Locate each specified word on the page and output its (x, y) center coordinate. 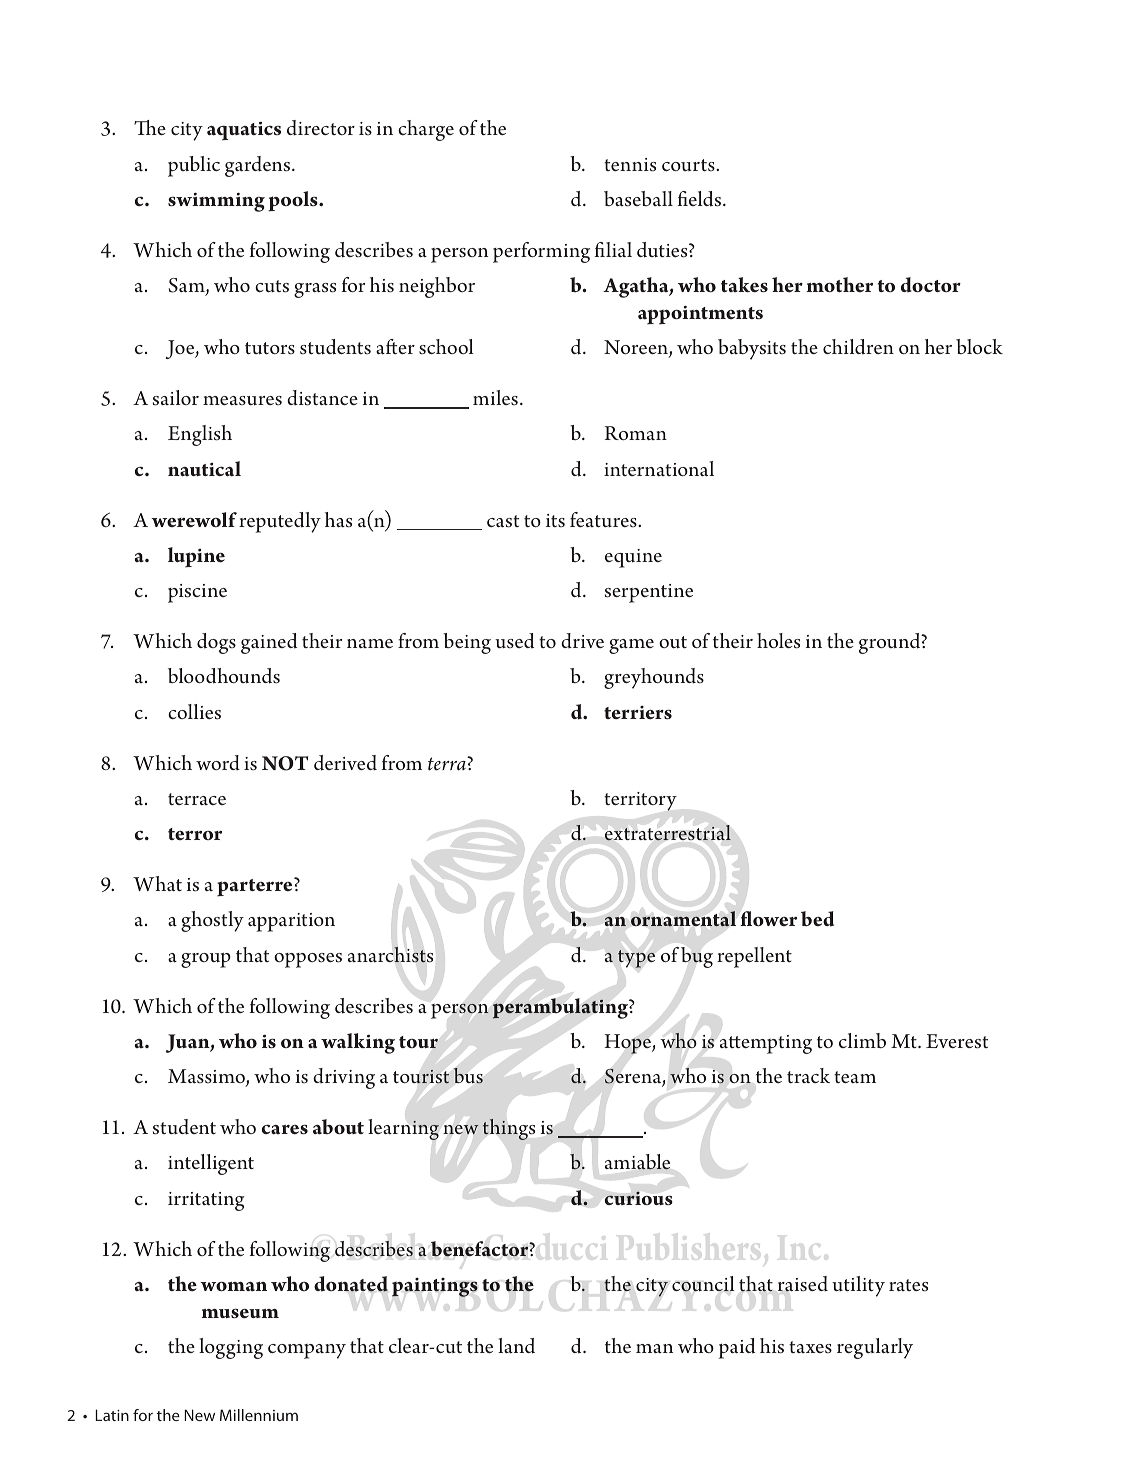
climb (862, 1040)
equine (633, 558)
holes (778, 641)
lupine (196, 557)
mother (839, 285)
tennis (630, 165)
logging (231, 1348)
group (206, 960)
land (516, 1346)
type (636, 959)
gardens (259, 166)
